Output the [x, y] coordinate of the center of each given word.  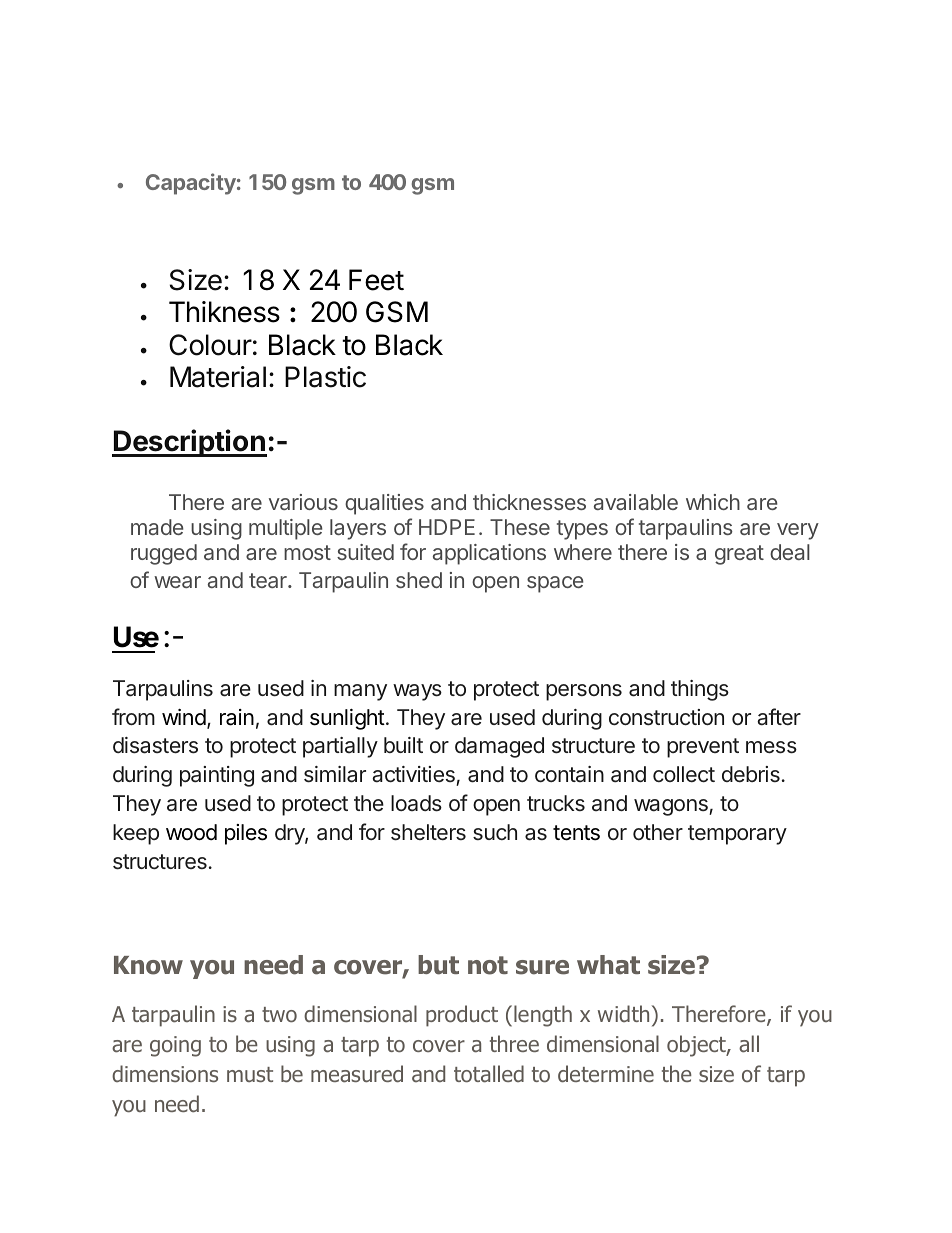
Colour [210, 345]
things [700, 690]
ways [417, 692]
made [157, 527]
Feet [376, 280]
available [636, 502]
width [623, 1013]
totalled [489, 1074]
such [495, 832]
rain [237, 717]
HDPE [447, 527]
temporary [737, 835]
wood [191, 832]
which [713, 502]
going [175, 1046]
